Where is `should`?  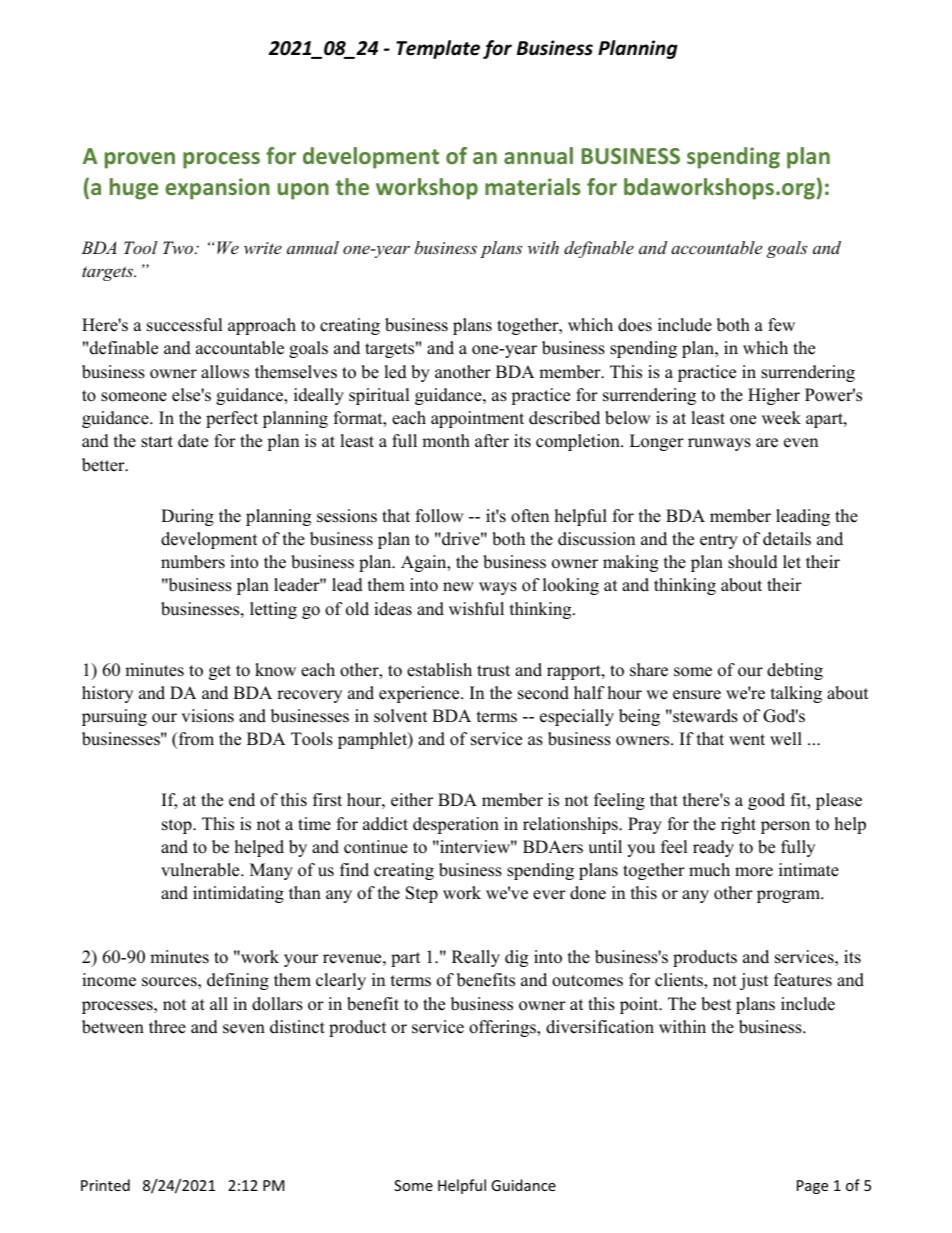
should is located at coordinates (753, 562).
